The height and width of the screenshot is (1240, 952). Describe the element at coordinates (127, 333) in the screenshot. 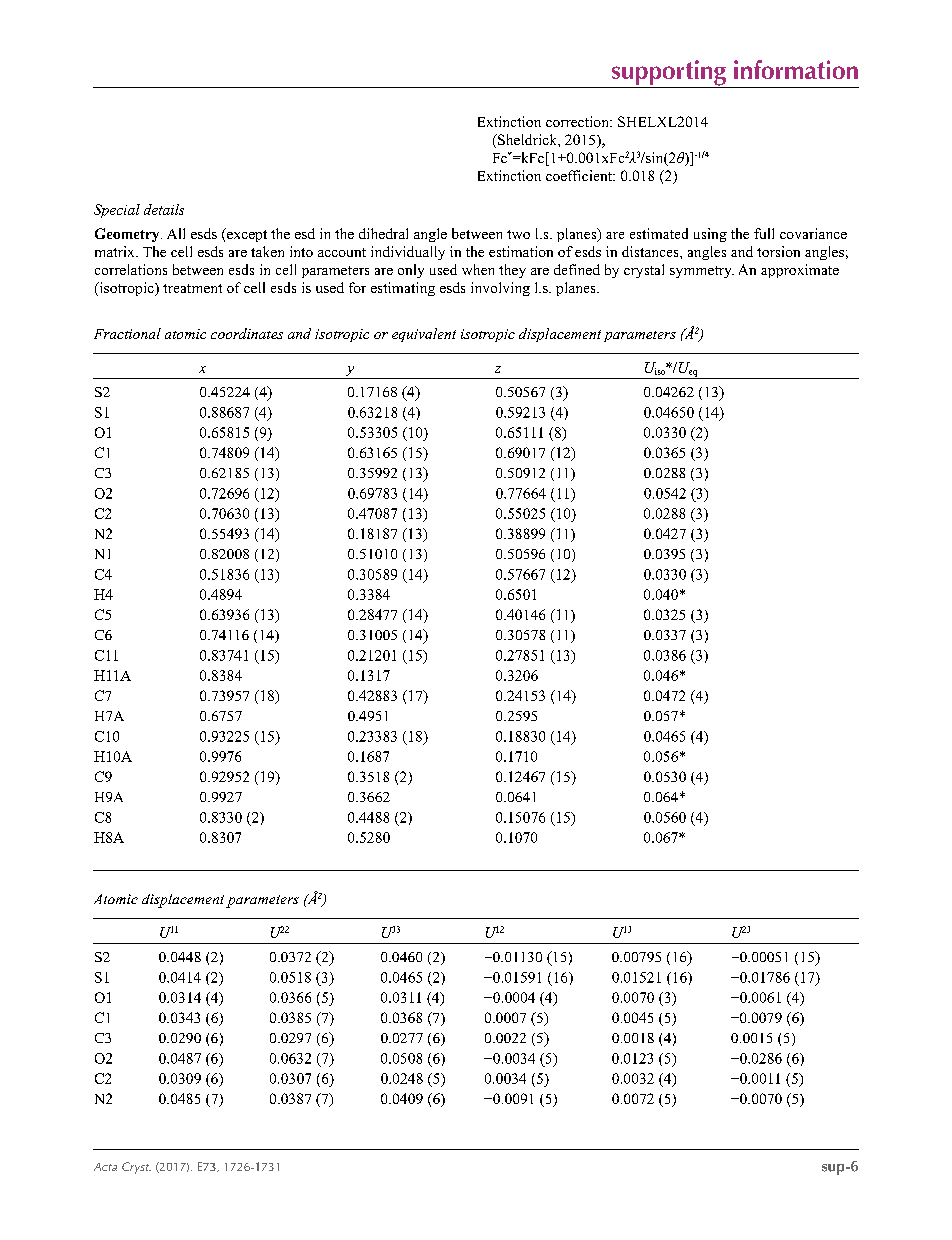

I see `Fractional` at that location.
